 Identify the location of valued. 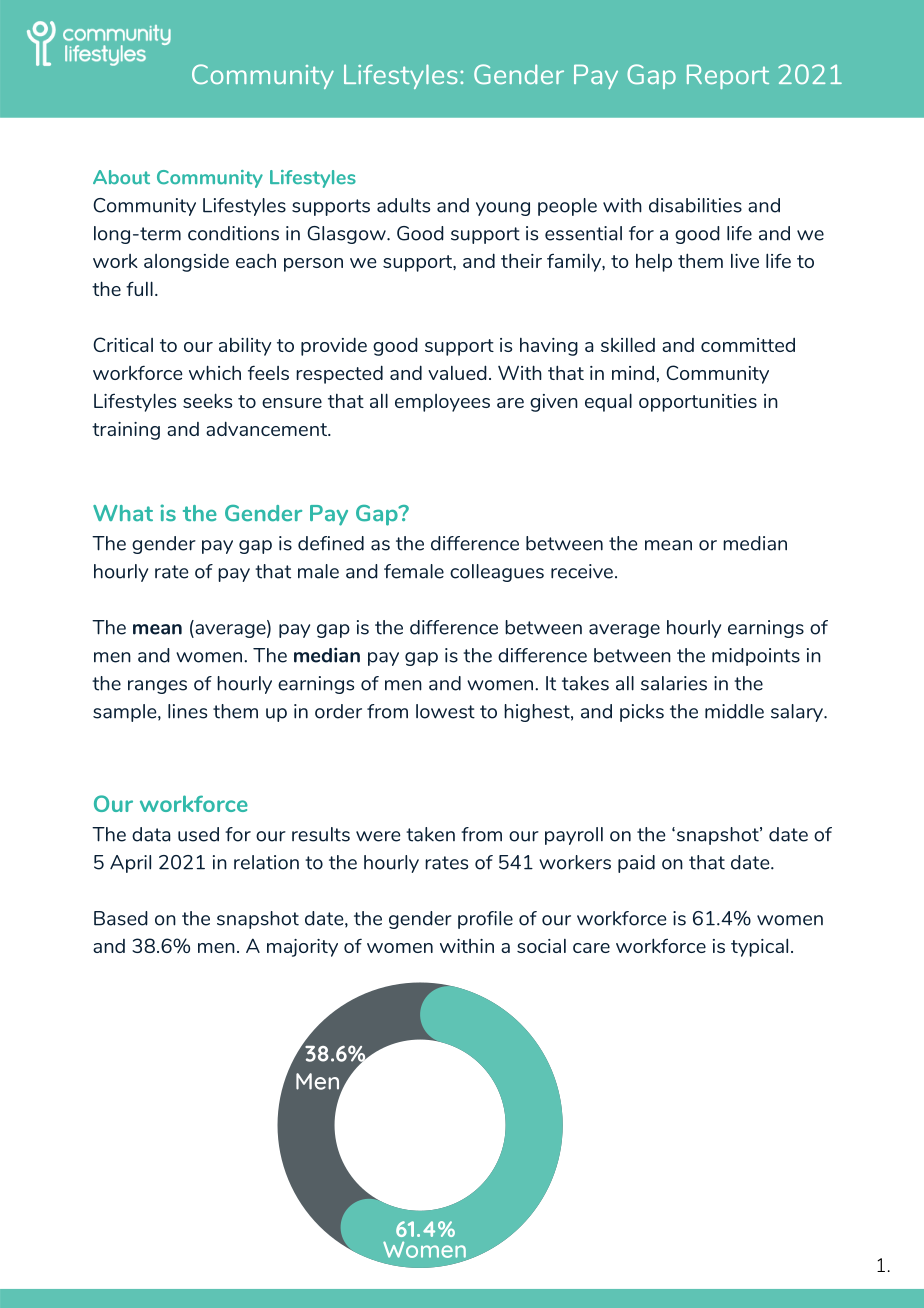
(457, 372).
